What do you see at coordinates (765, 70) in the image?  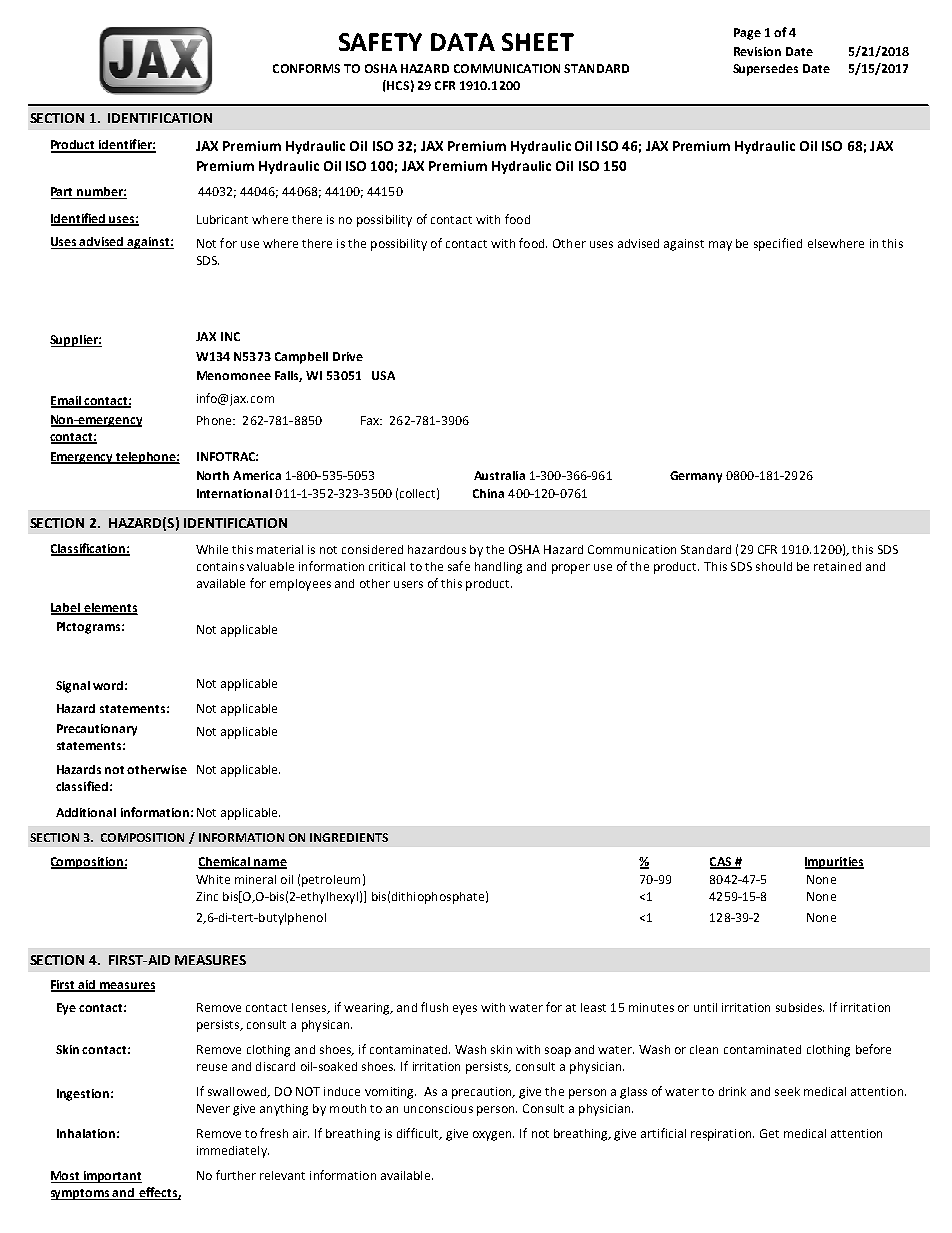 I see `Supersedes` at bounding box center [765, 70].
